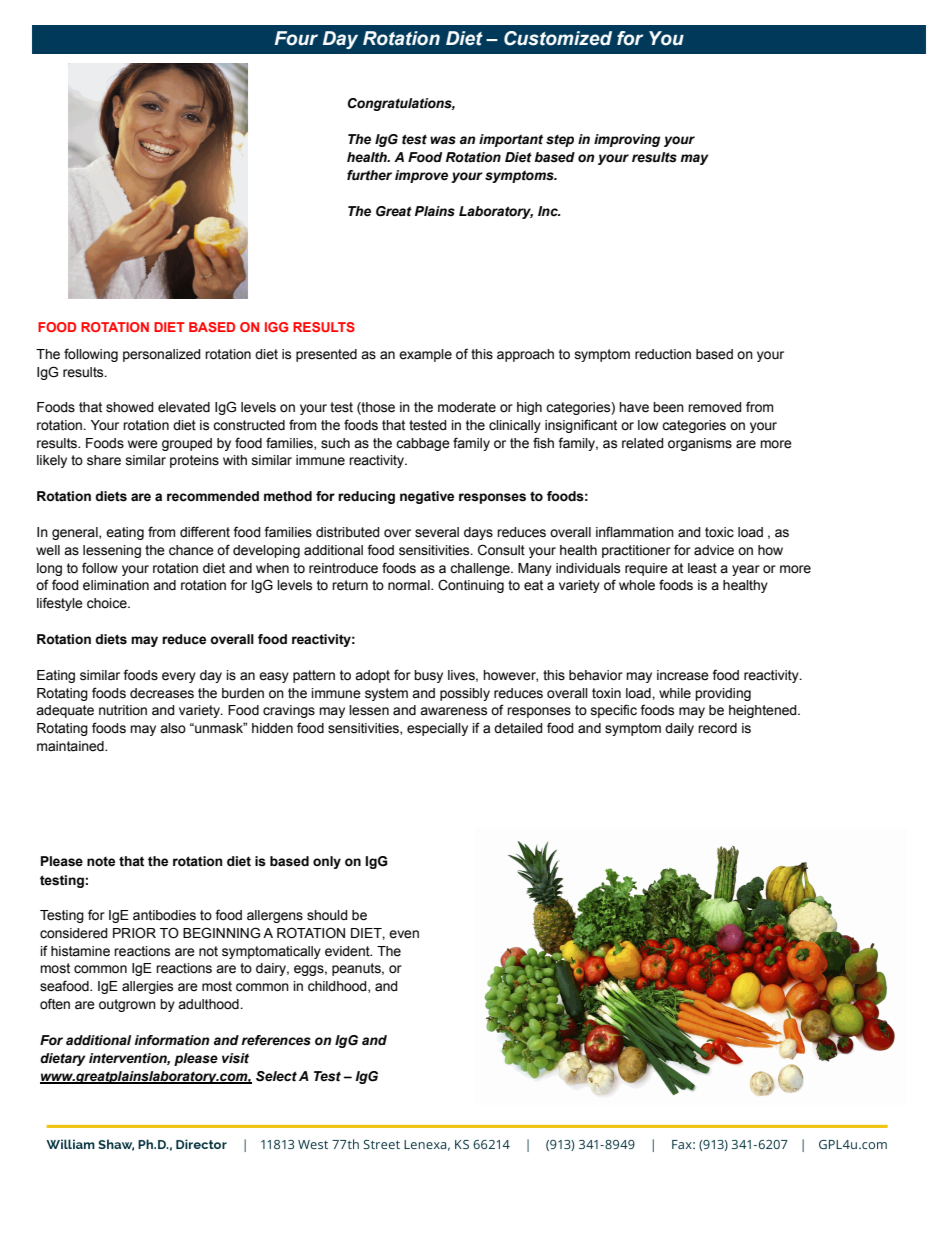 This image has height=1233, width=952. Describe the element at coordinates (116, 585) in the image. I see `elimination` at that location.
